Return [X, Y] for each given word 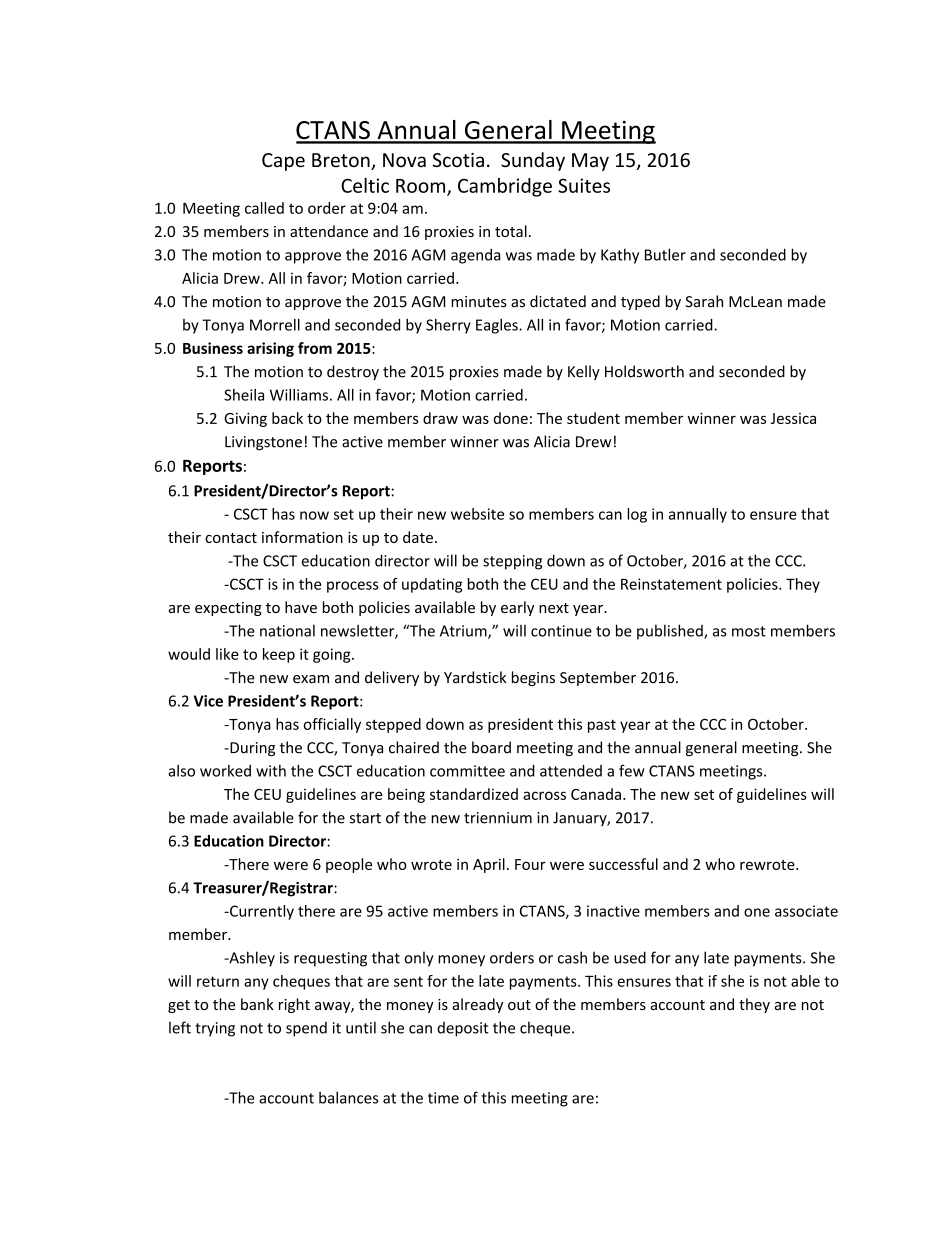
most [749, 631]
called [264, 208]
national [287, 631]
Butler [665, 254]
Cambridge [505, 187]
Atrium [464, 632]
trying [215, 1029]
